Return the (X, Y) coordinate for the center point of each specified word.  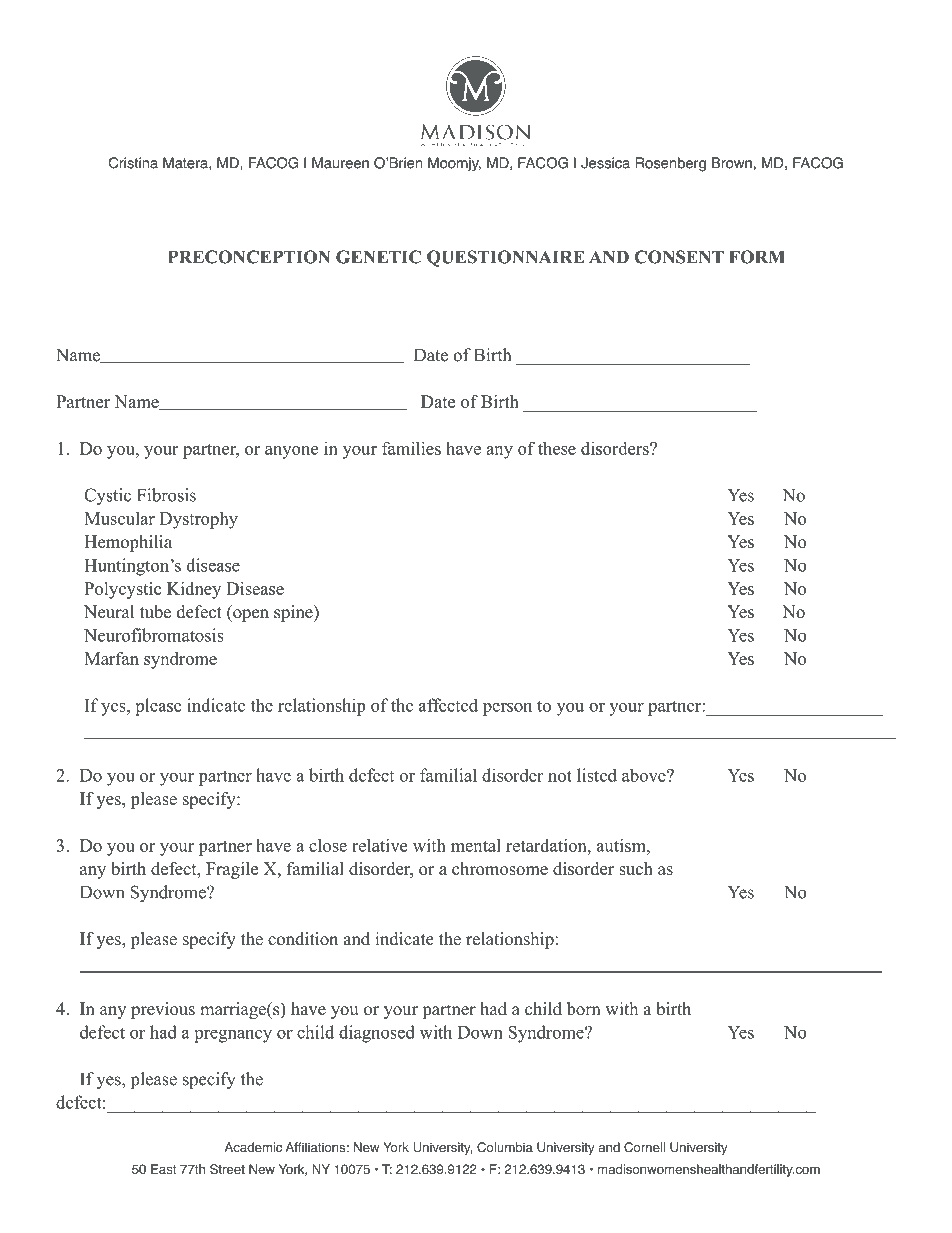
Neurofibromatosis (154, 635)
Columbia (505, 1147)
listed (597, 775)
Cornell (644, 1147)
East (164, 1169)
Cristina (133, 163)
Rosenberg (670, 164)
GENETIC (378, 257)
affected (448, 705)
